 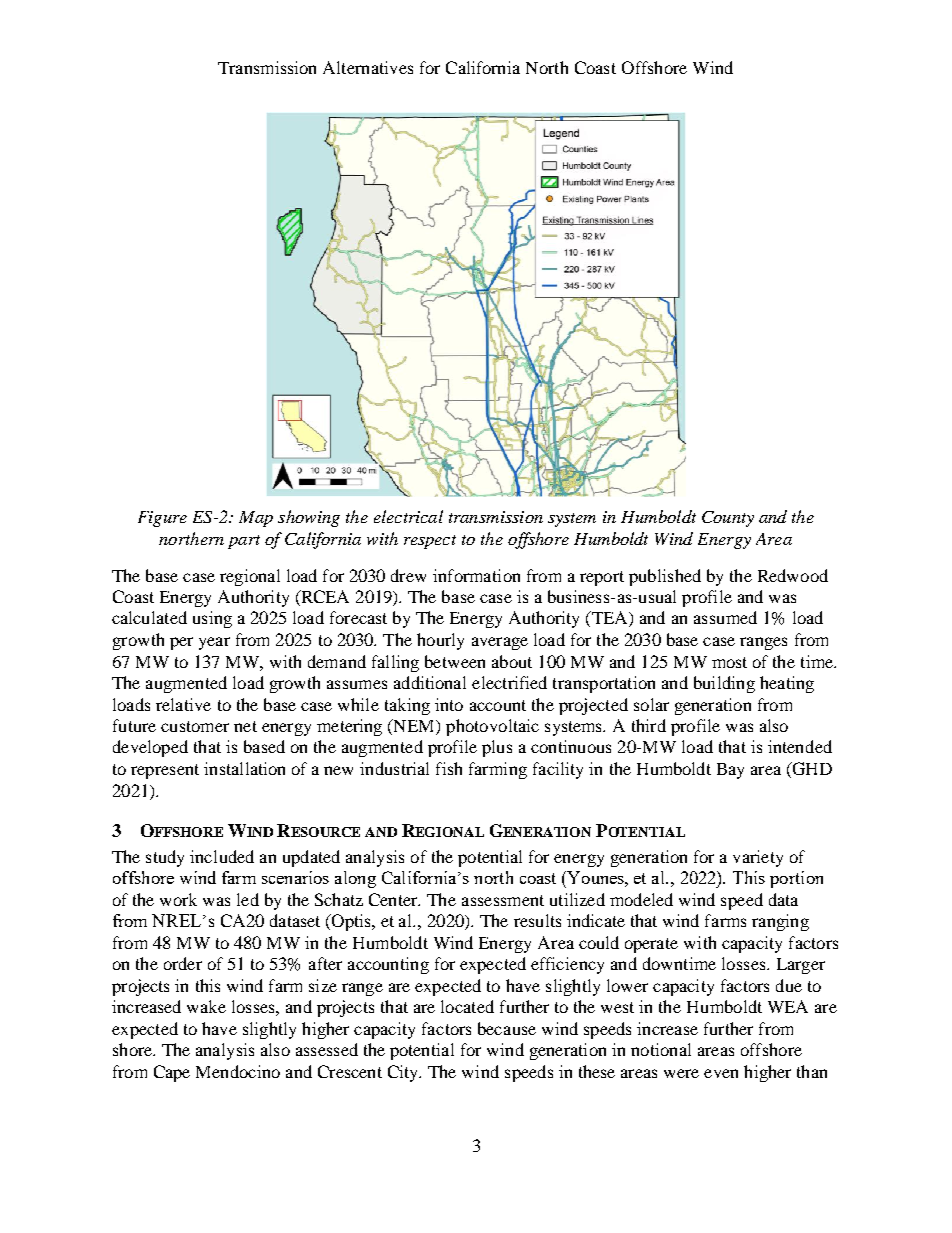 I want to click on Mendocino, so click(x=238, y=1071).
